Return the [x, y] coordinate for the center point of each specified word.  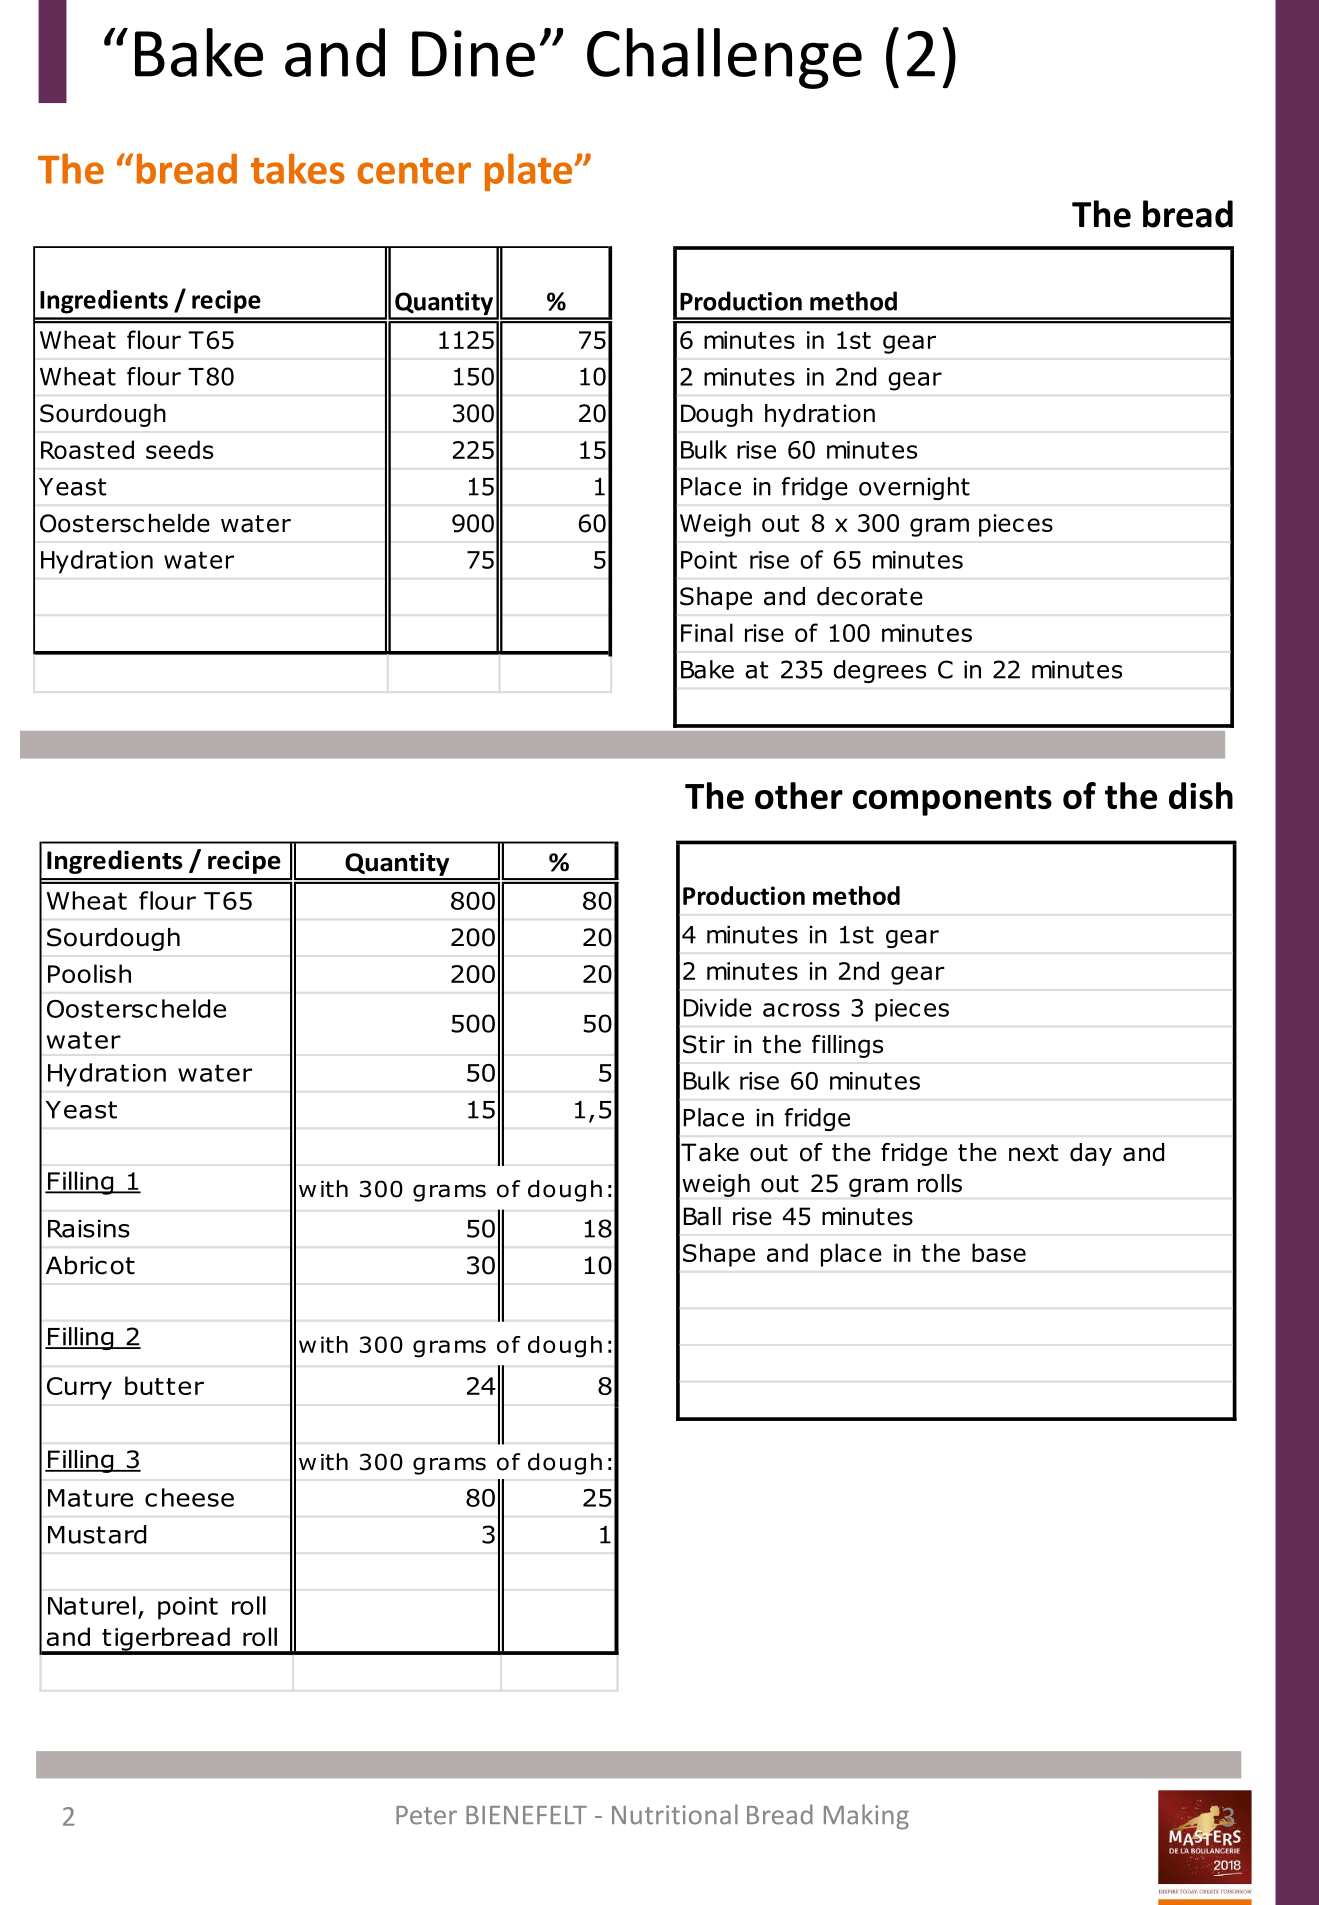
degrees [879, 671]
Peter [426, 1815]
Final [707, 632]
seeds [179, 449]
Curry [79, 1388]
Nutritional [675, 1814]
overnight [914, 488]
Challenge [724, 58]
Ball [702, 1216]
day [1091, 1154]
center [414, 171]
